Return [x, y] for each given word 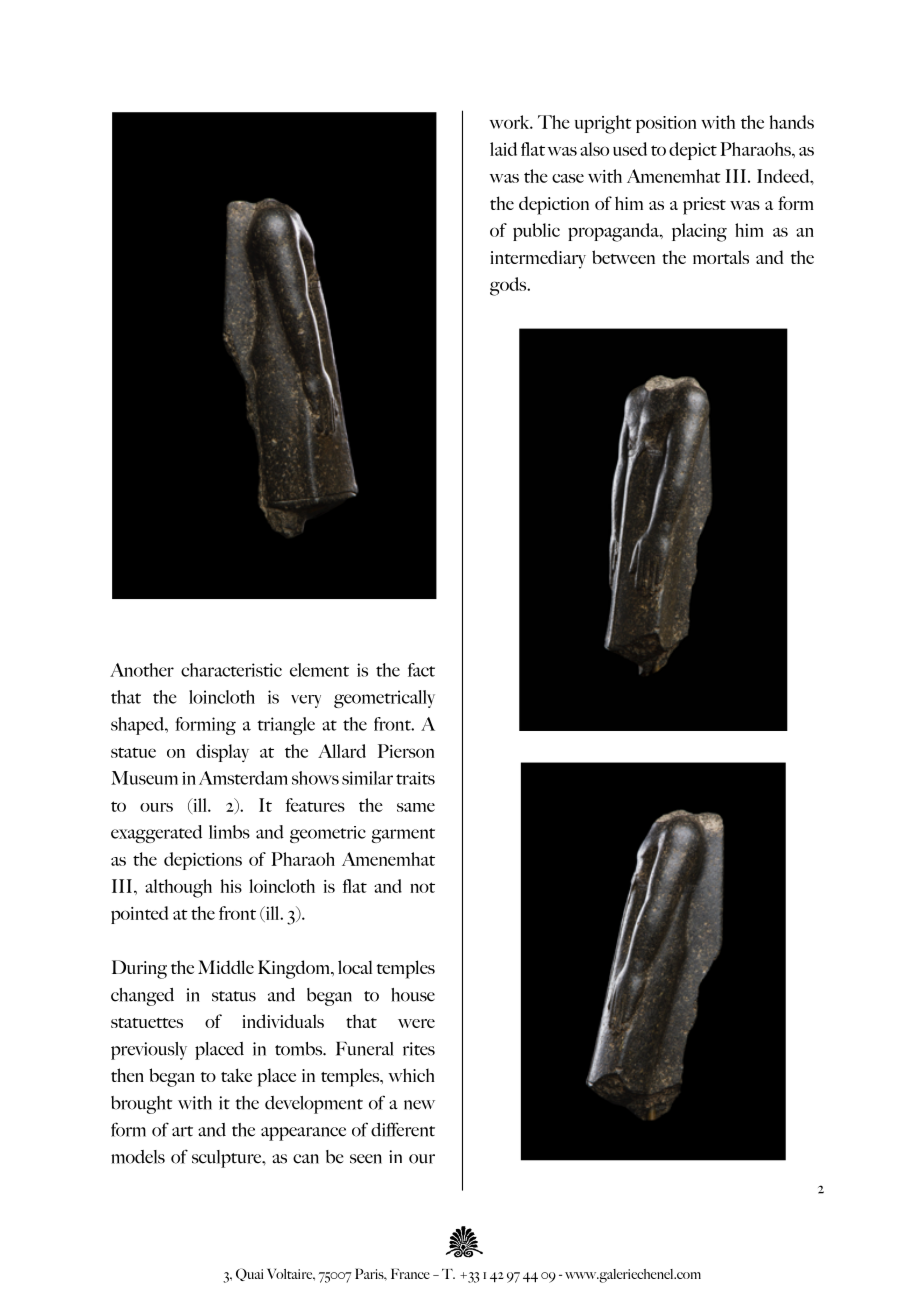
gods [509, 286]
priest [704, 206]
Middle [226, 967]
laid [503, 149]
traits [415, 778]
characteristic [231, 670]
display [222, 753]
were [416, 1023]
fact [421, 670]
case [568, 178]
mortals [721, 257]
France [410, 1273]
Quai [249, 1274]
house [413, 995]
